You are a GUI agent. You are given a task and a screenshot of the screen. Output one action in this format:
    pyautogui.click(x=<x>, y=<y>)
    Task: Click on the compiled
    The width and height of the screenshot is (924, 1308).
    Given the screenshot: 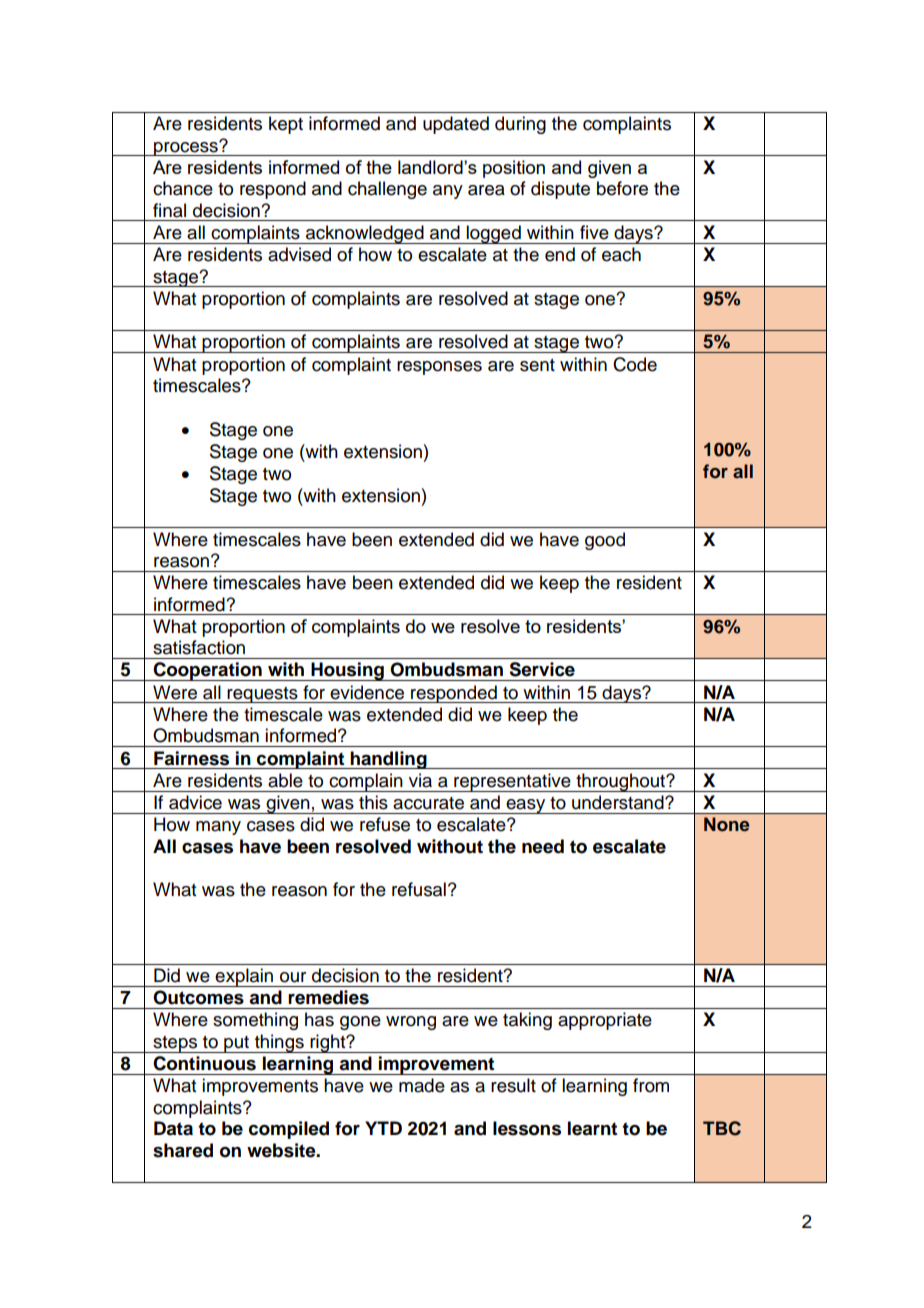 What is the action you would take?
    pyautogui.click(x=289, y=1130)
